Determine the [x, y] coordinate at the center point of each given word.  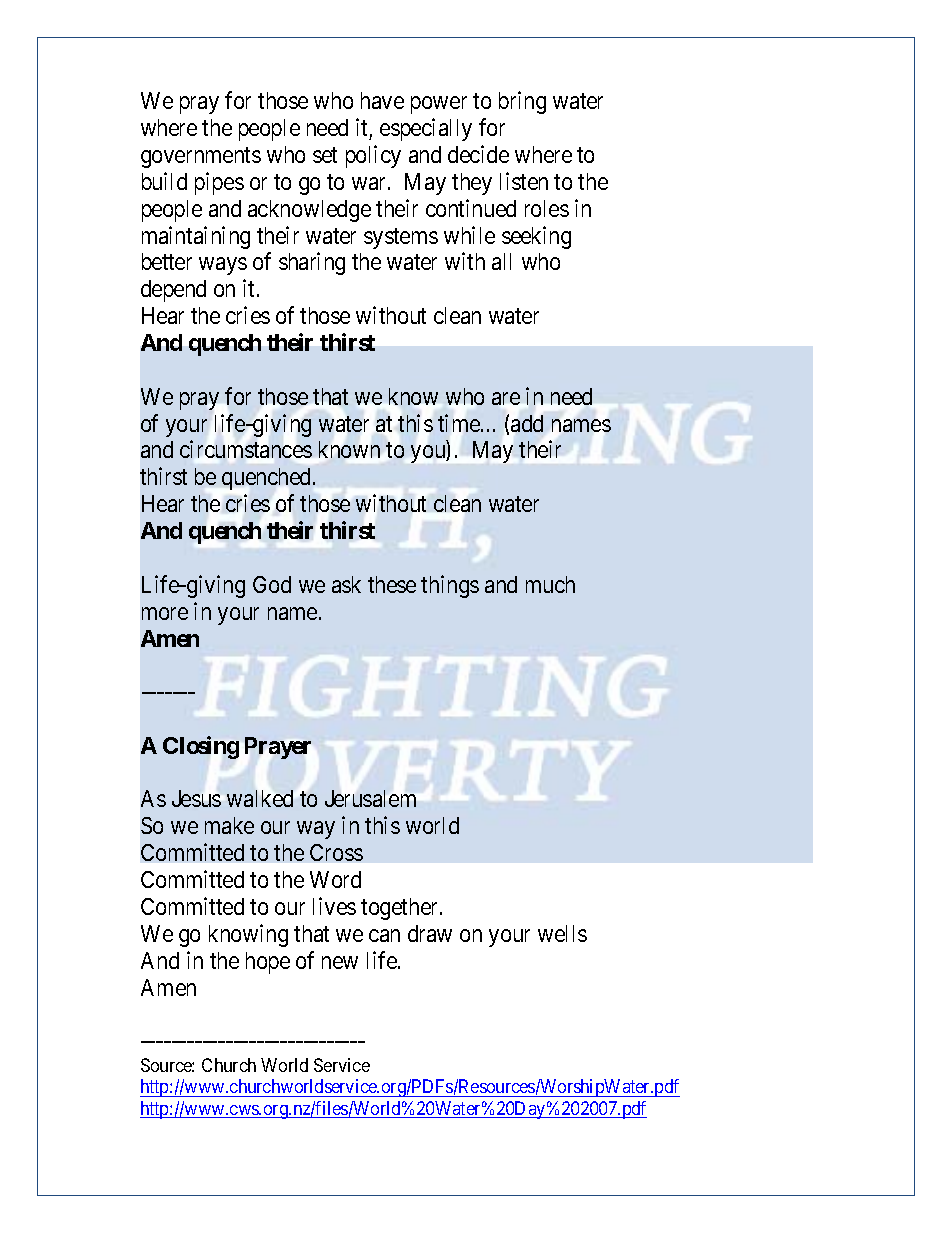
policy [373, 156]
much [550, 584]
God [272, 584]
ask [346, 584]
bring [522, 102]
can [384, 935]
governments [201, 158]
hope [268, 963]
